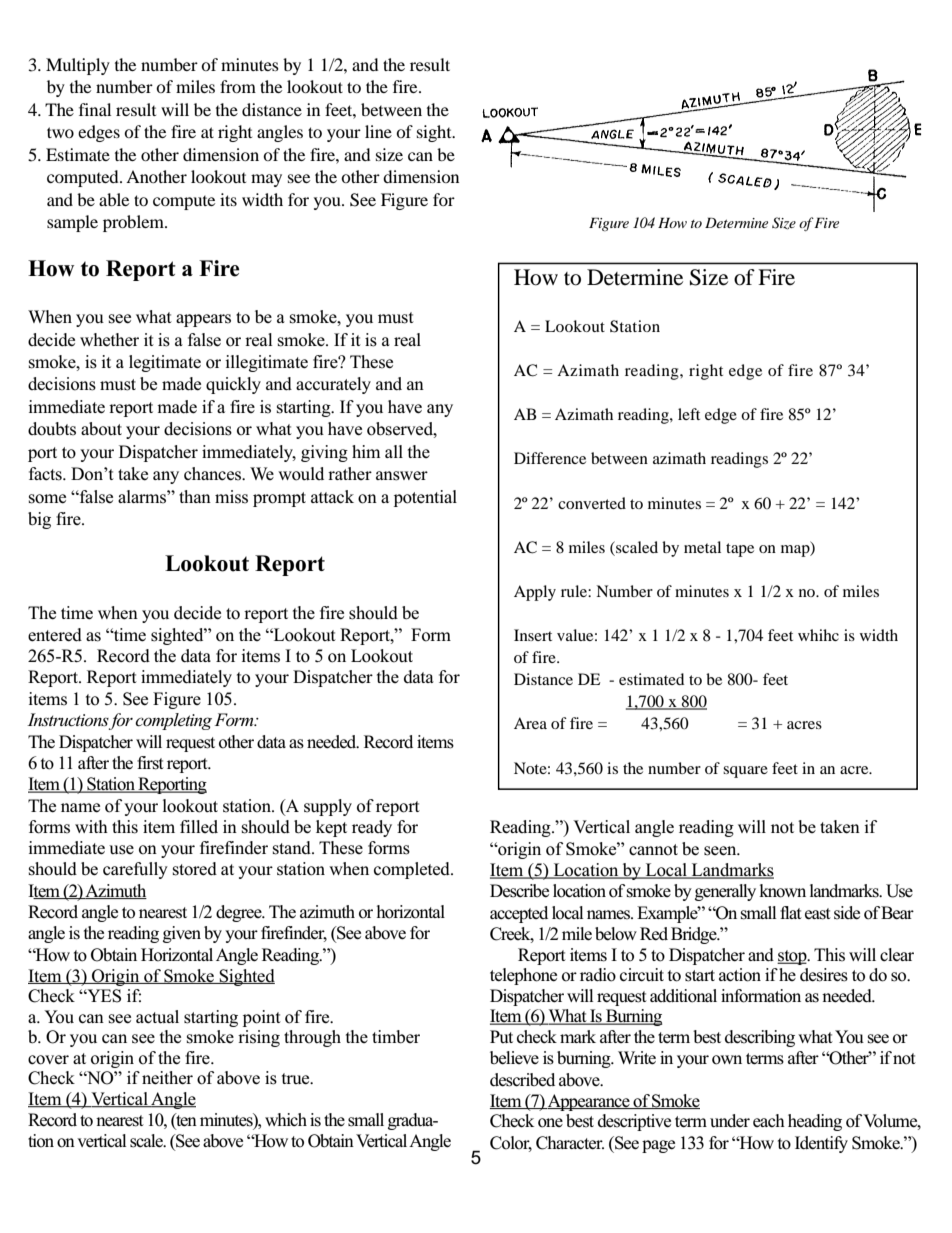 The height and width of the image is (1233, 952). What do you see at coordinates (815, 1122) in the image?
I see `heading` at bounding box center [815, 1122].
